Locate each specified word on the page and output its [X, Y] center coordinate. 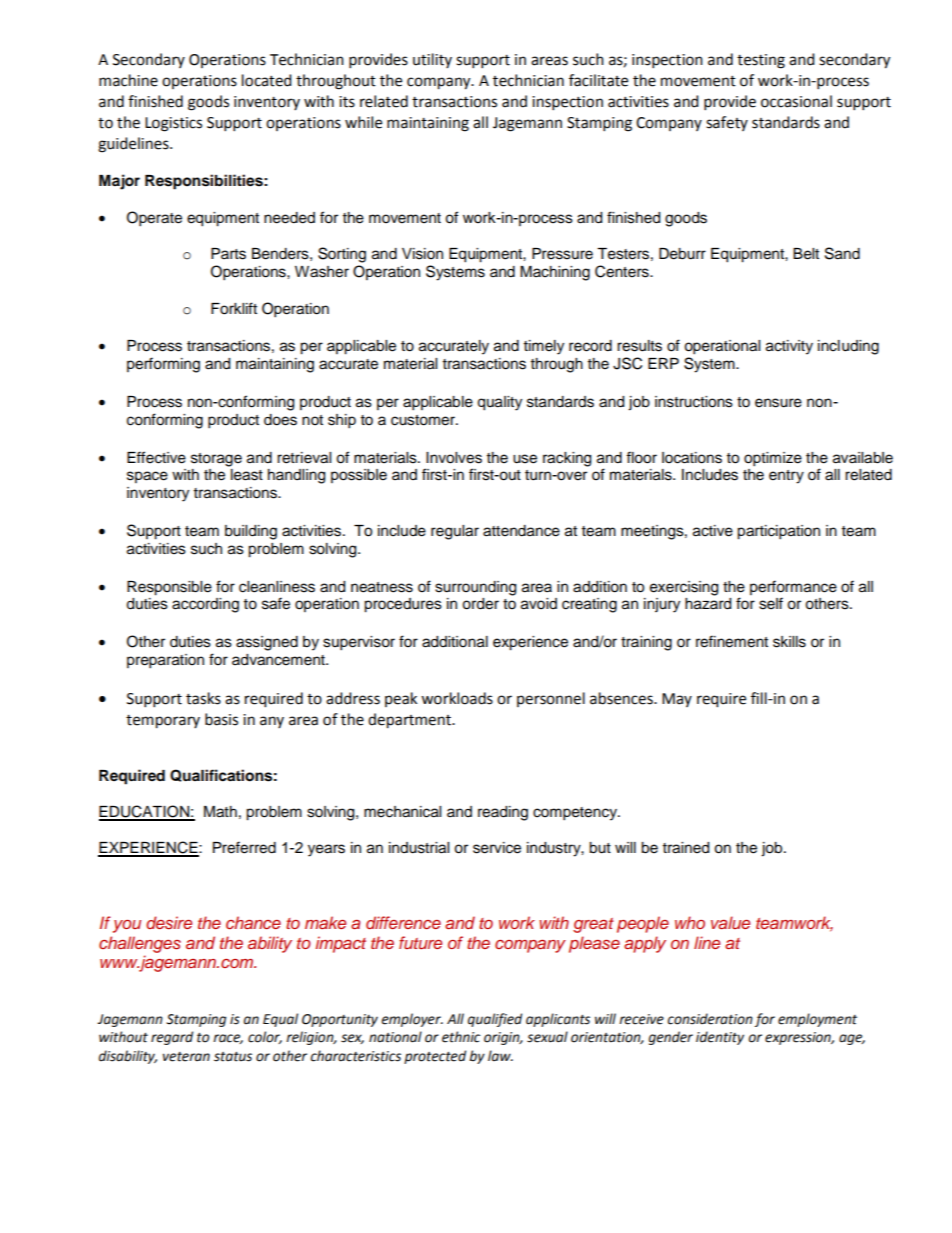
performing [163, 365]
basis [221, 719]
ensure [778, 403]
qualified [495, 1020]
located [267, 80]
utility [432, 60]
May [677, 700]
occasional [796, 101]
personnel [551, 699]
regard [172, 1038]
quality [499, 403]
